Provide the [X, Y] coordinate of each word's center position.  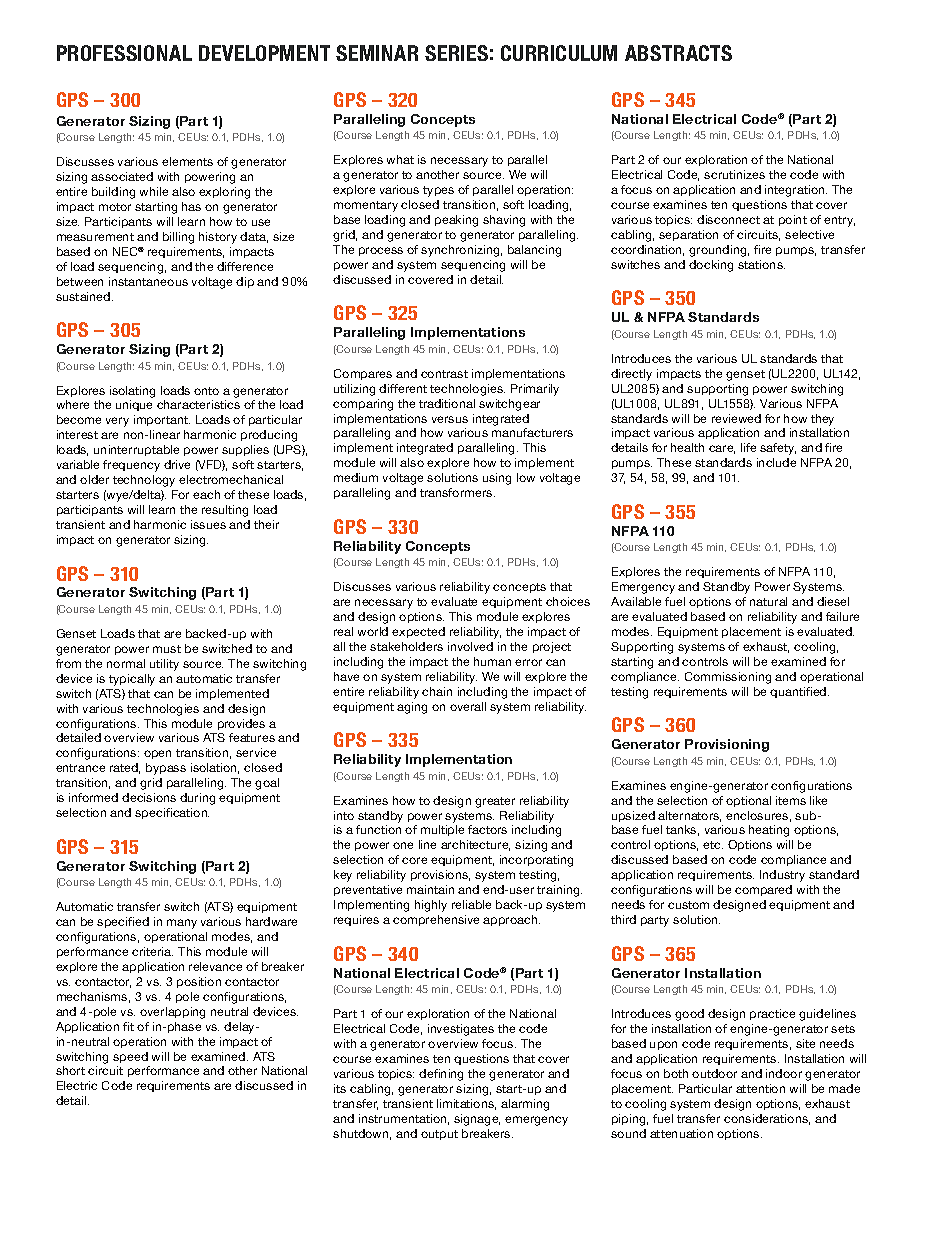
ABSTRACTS [678, 53]
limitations [466, 1104]
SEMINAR [377, 53]
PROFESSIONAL [124, 53]
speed [130, 1057]
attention [760, 1088]
